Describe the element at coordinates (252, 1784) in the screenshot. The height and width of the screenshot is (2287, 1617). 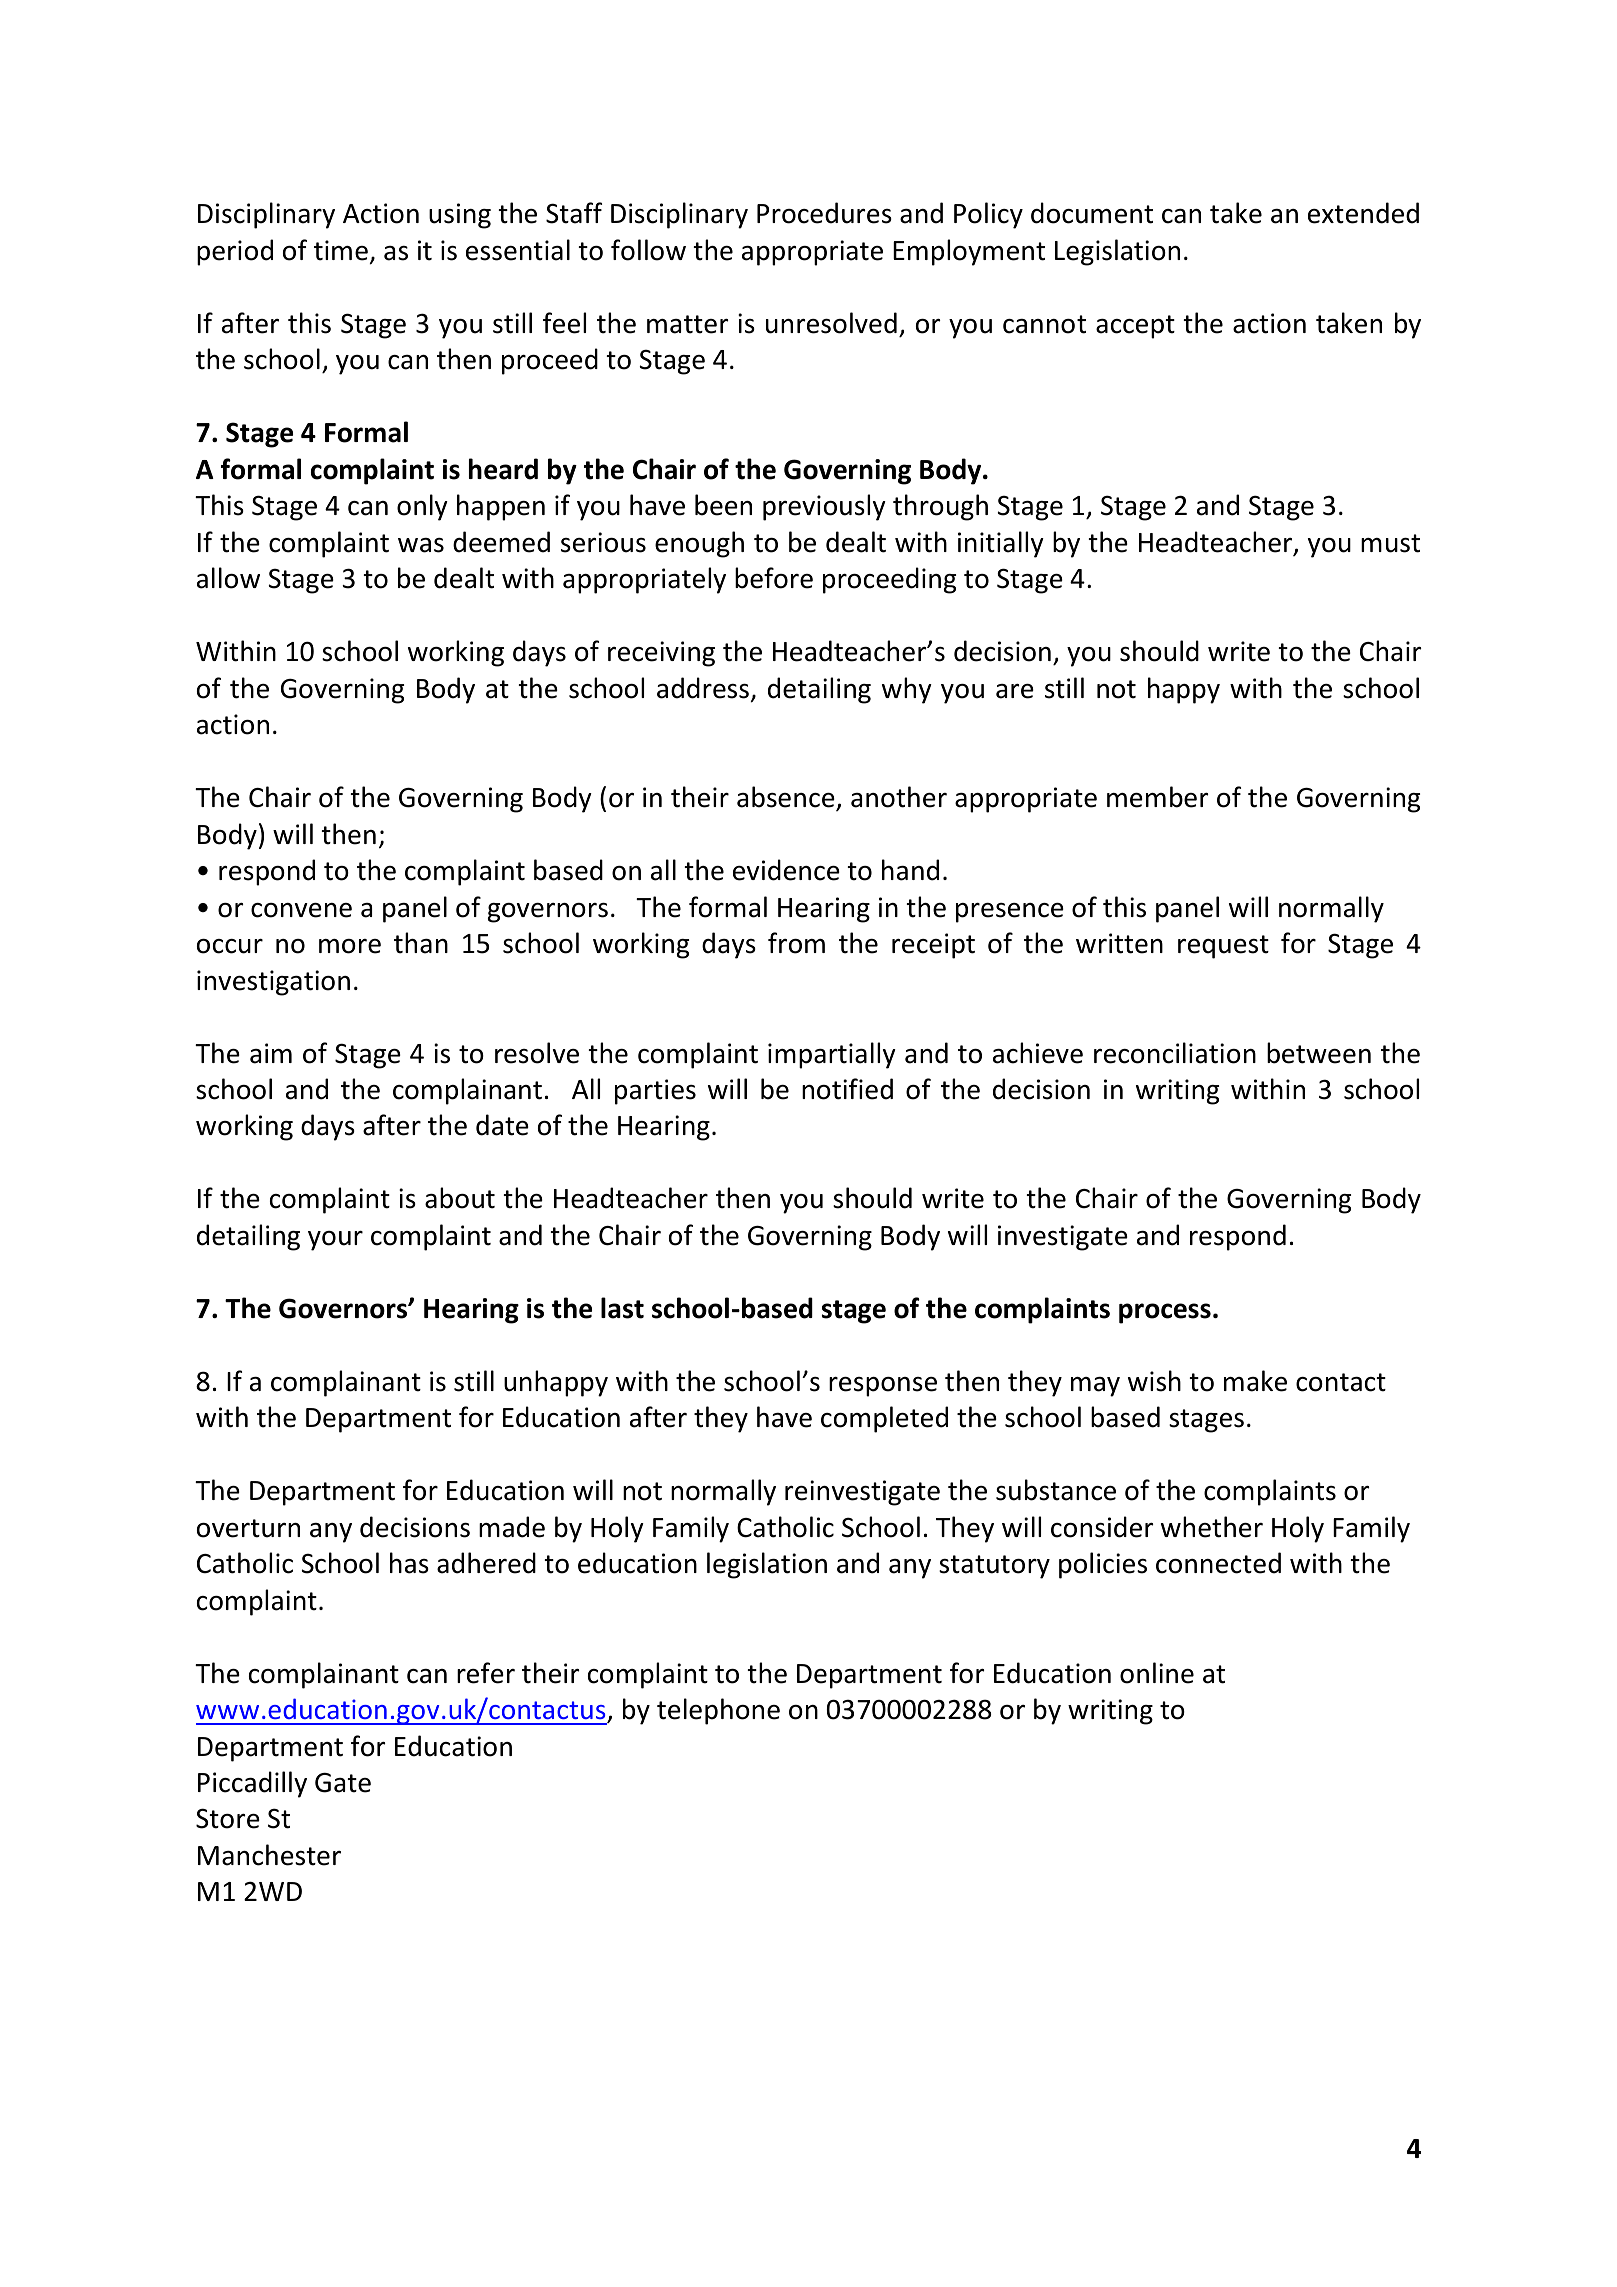
I see `Piccadilly` at that location.
